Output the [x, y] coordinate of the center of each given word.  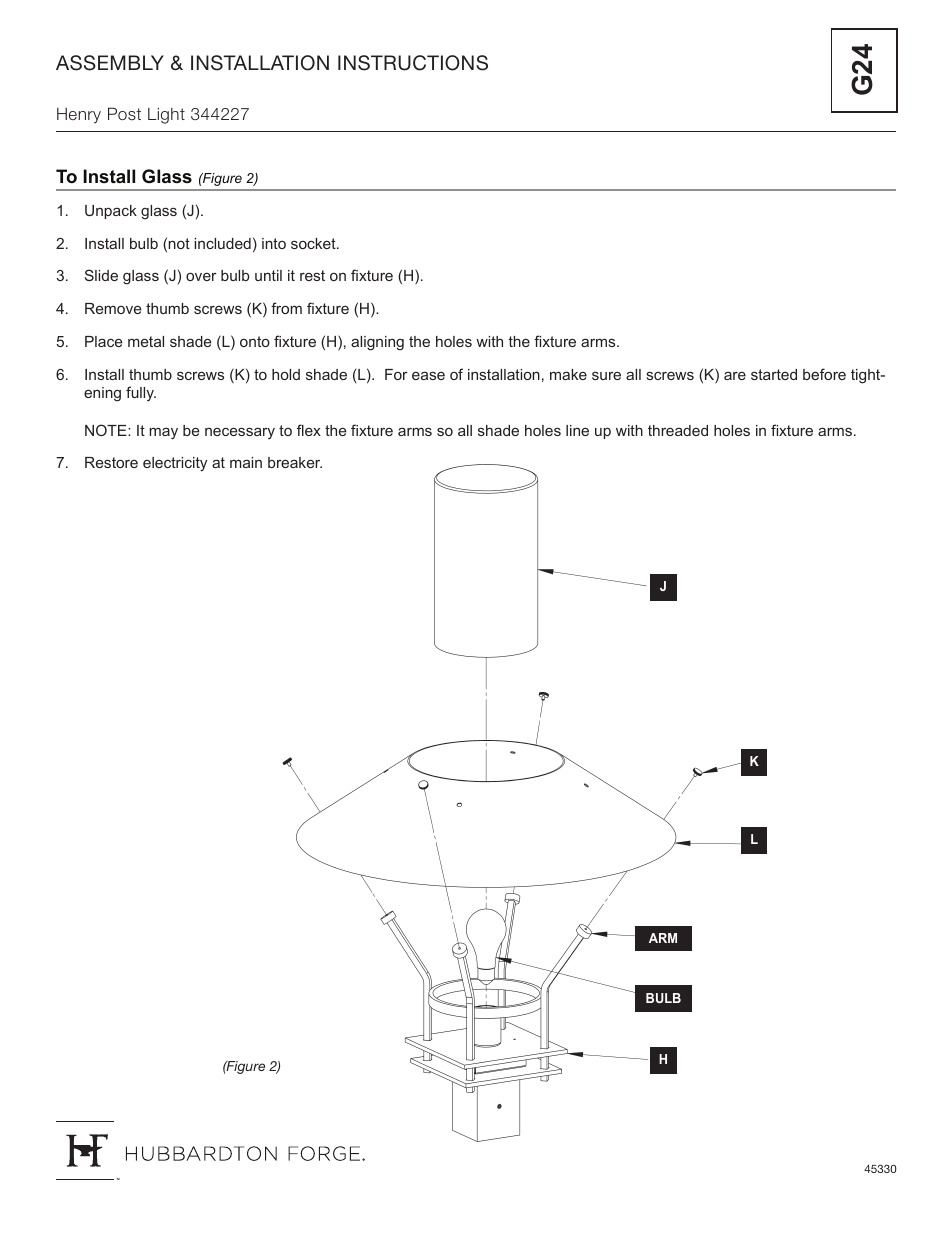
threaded [678, 430]
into [274, 243]
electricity [175, 464]
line [577, 430]
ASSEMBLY [110, 63]
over [201, 276]
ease [428, 375]
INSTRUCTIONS [413, 63]
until [268, 275]
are [735, 375]
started [774, 374]
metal [146, 341]
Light [166, 116]
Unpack [111, 212]
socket [314, 243]
